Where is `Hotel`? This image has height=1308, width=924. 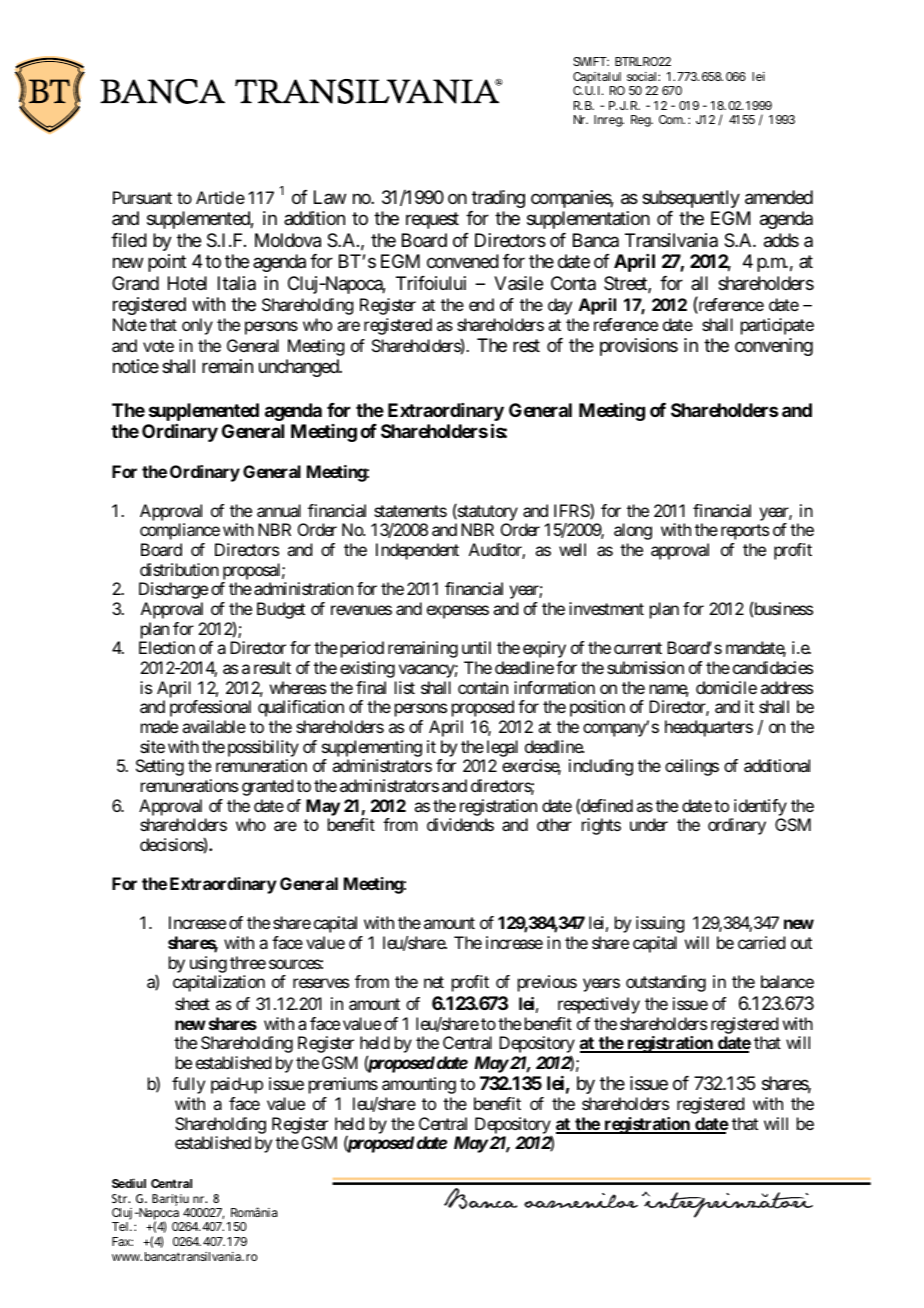 Hotel is located at coordinates (187, 283).
